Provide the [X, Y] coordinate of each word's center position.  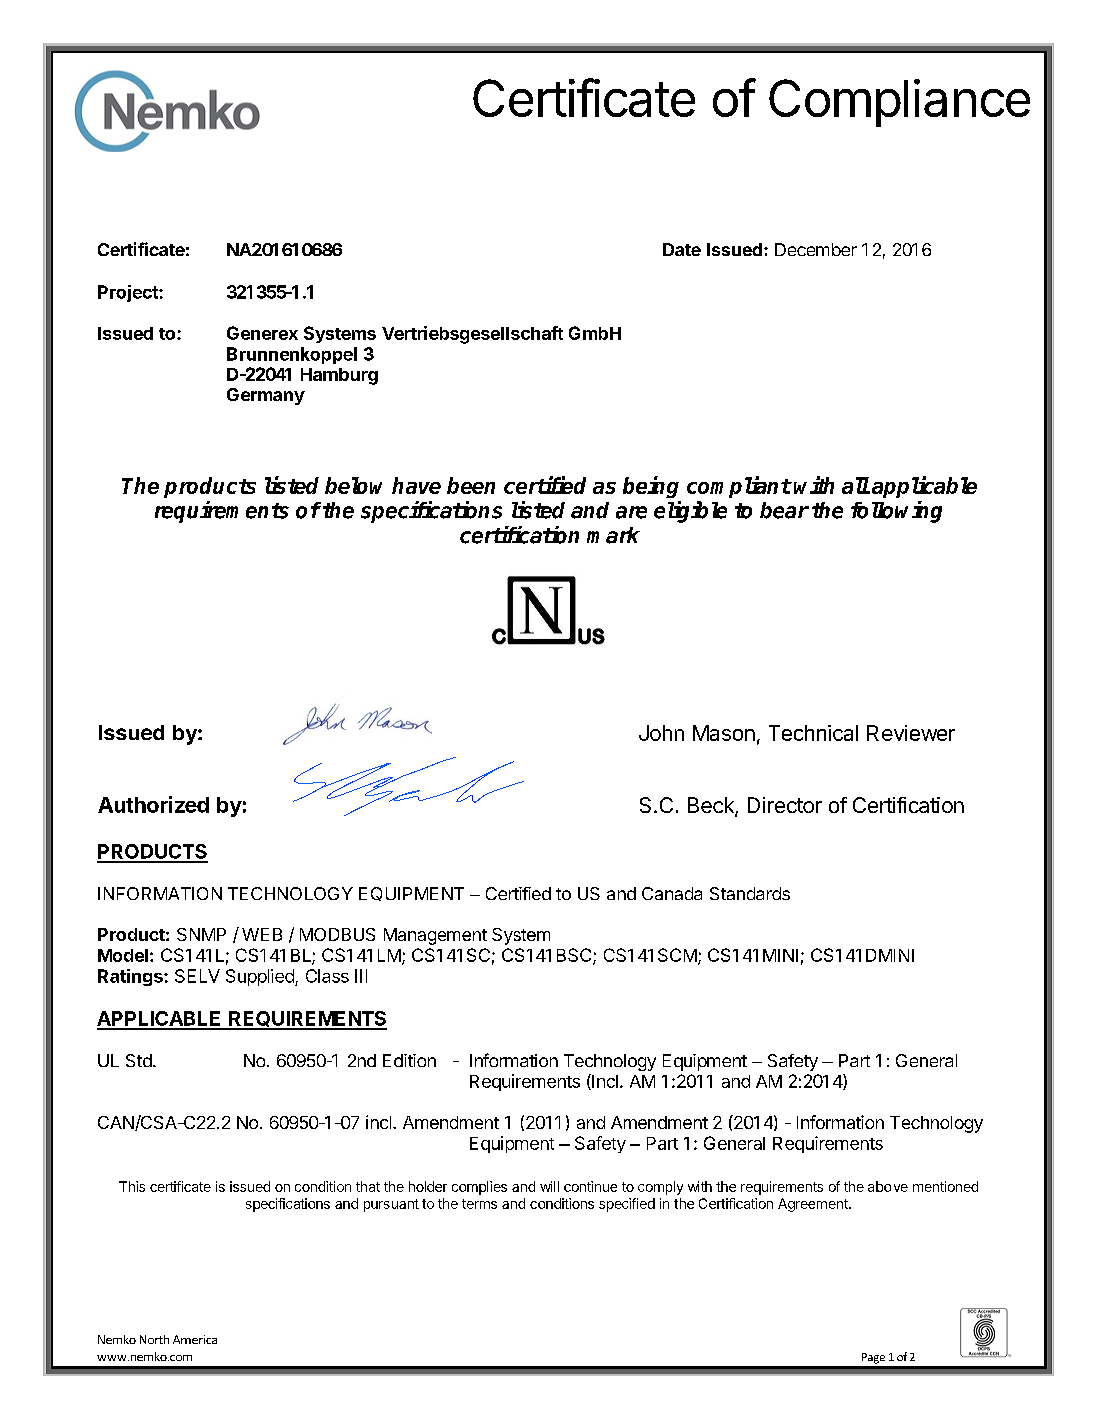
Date [682, 249]
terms [479, 1204]
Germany [266, 396]
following [896, 512]
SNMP [201, 934]
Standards [750, 893]
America [195, 1339]
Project [129, 293]
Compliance [899, 103]
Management [435, 936]
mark [613, 535]
